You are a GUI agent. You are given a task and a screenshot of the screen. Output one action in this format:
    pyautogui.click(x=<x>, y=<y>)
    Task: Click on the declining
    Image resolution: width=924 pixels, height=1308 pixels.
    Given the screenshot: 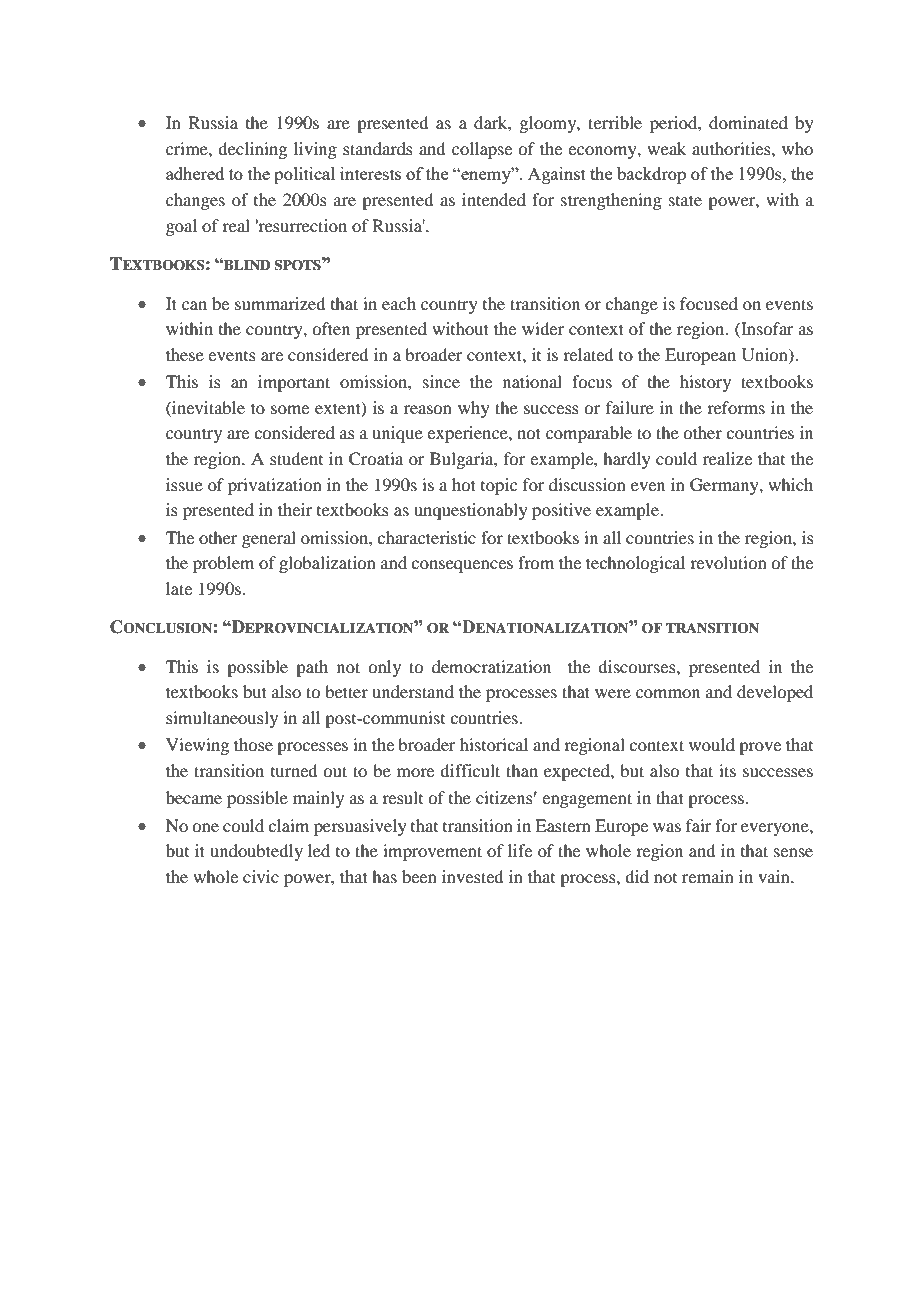 What is the action you would take?
    pyautogui.click(x=252, y=150)
